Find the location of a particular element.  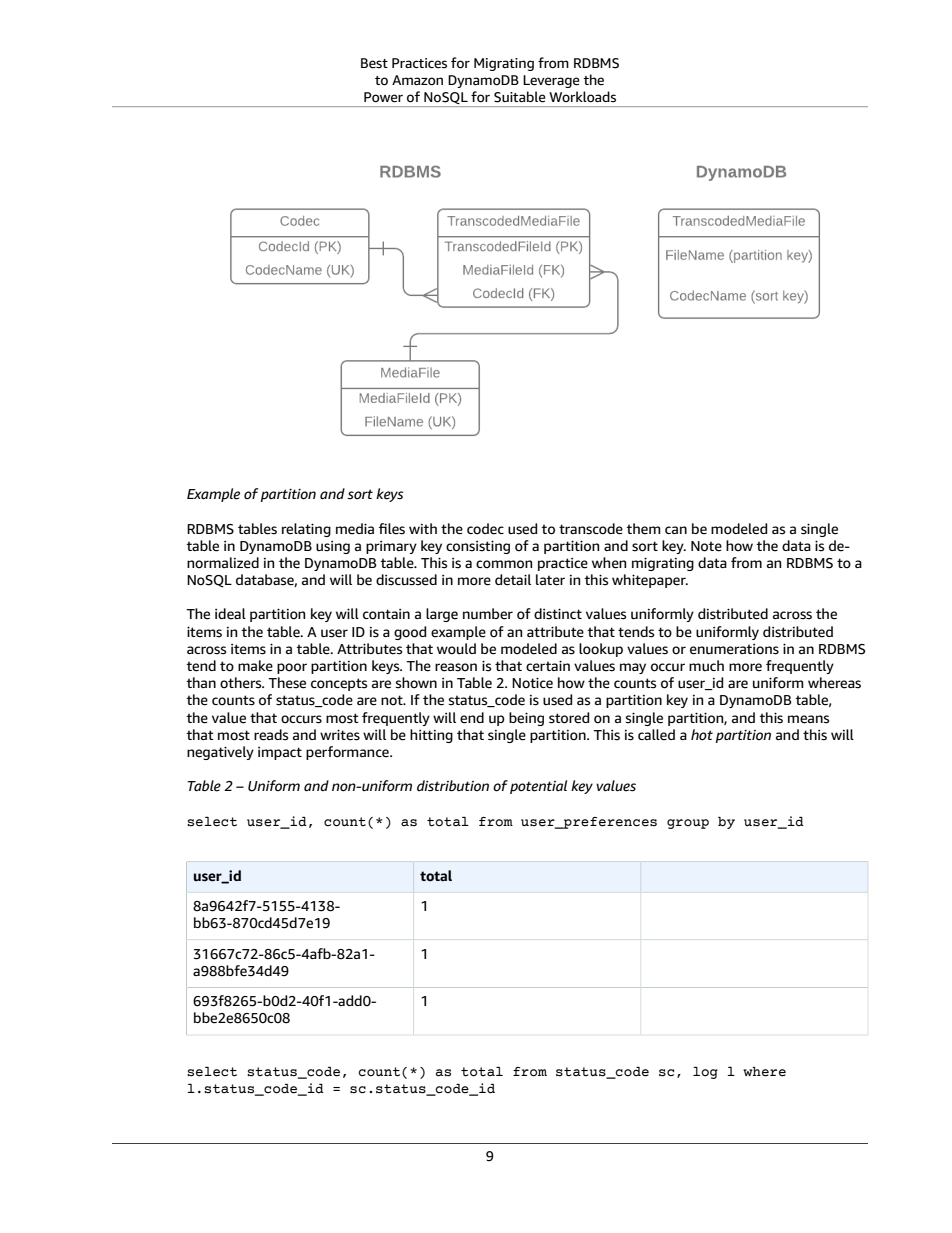

impact is located at coordinates (280, 753).
